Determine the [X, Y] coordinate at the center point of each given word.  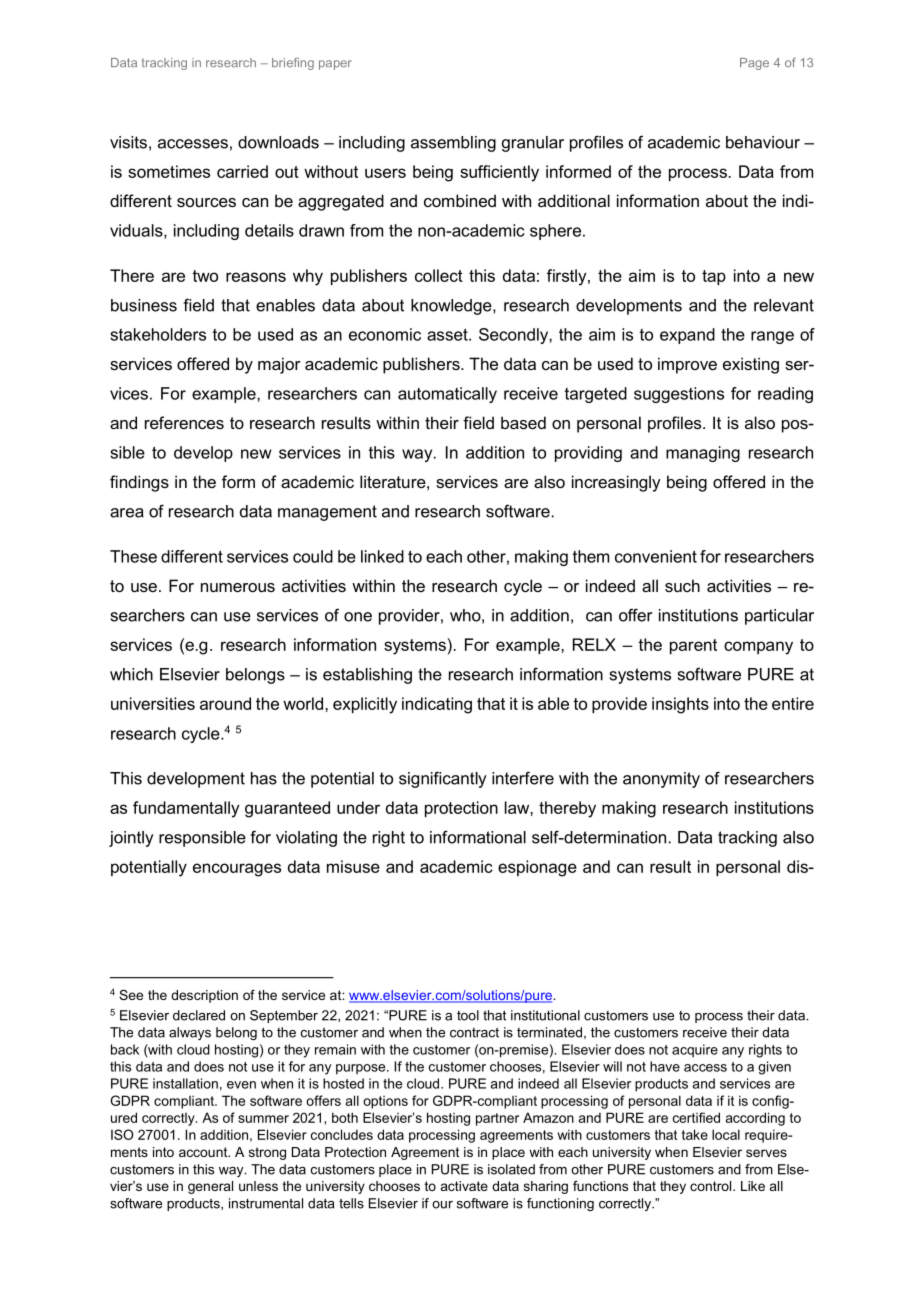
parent [693, 646]
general [210, 1187]
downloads [278, 142]
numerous [238, 587]
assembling [453, 144]
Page [754, 64]
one [358, 617]
